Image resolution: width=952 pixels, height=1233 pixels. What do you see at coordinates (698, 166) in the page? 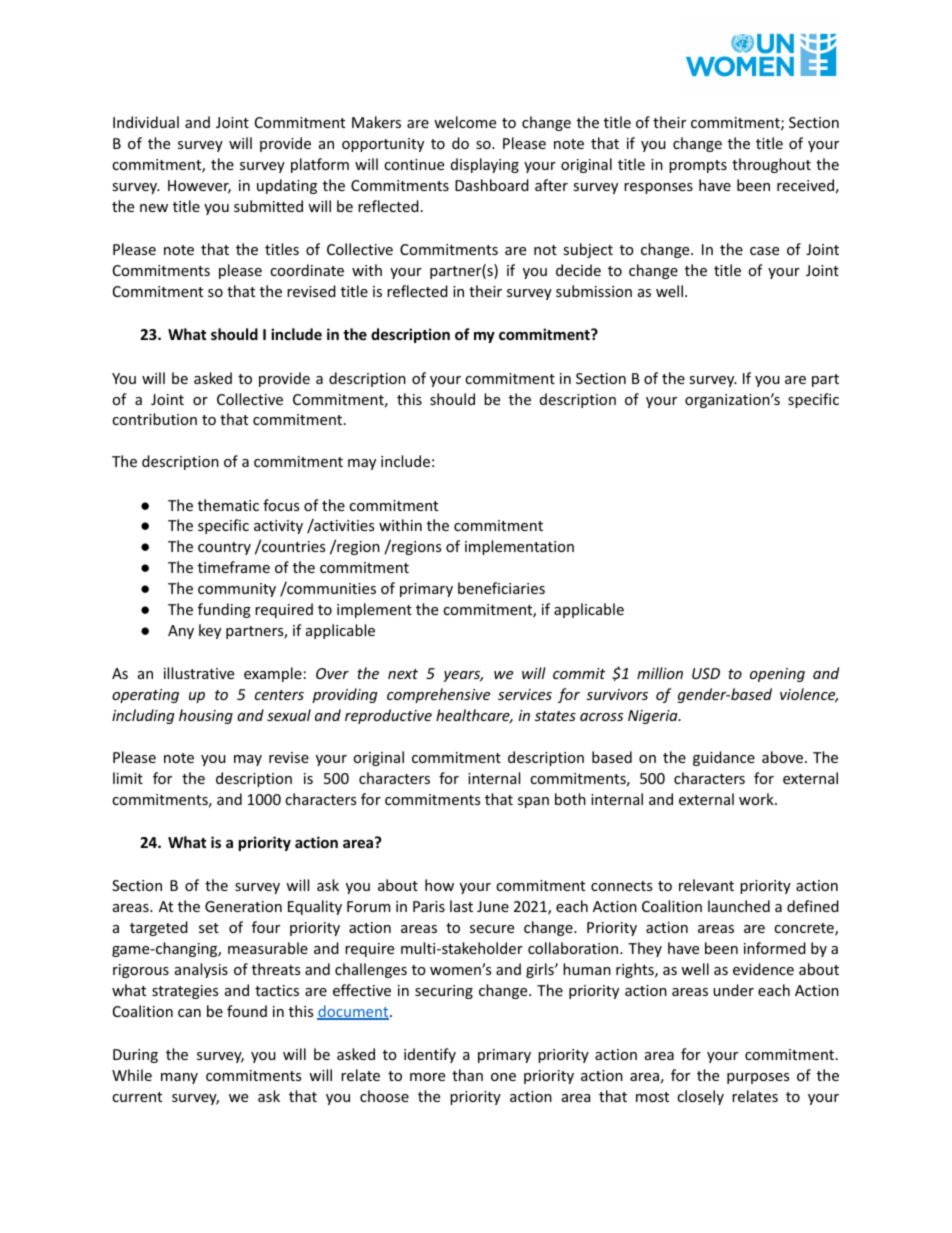
I see `prompts` at bounding box center [698, 166].
